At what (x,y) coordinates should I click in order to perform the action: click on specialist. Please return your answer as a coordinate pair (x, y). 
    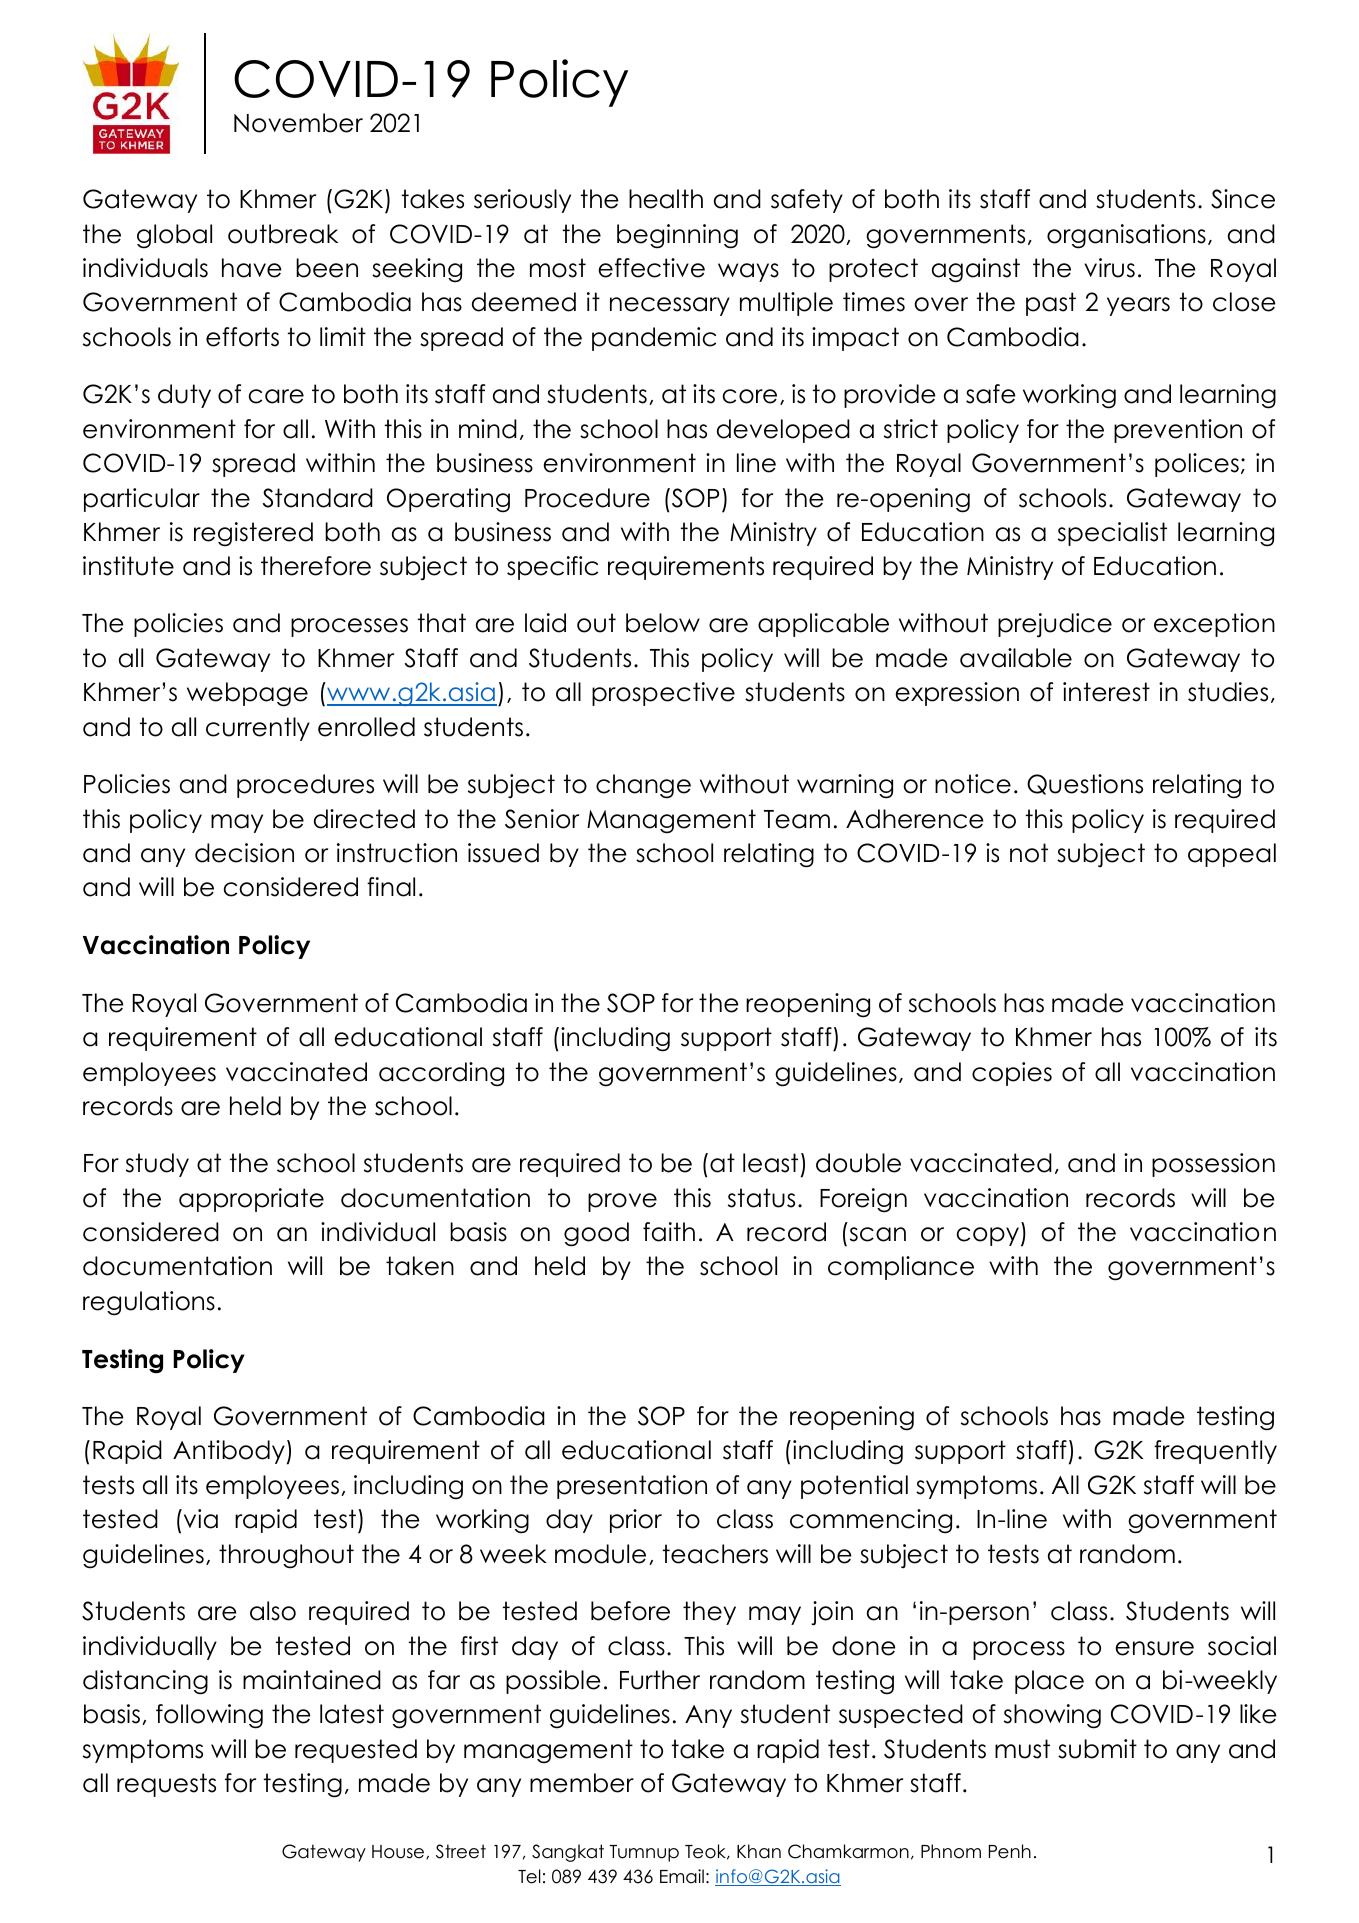
    Looking at the image, I should click on (1112, 534).
